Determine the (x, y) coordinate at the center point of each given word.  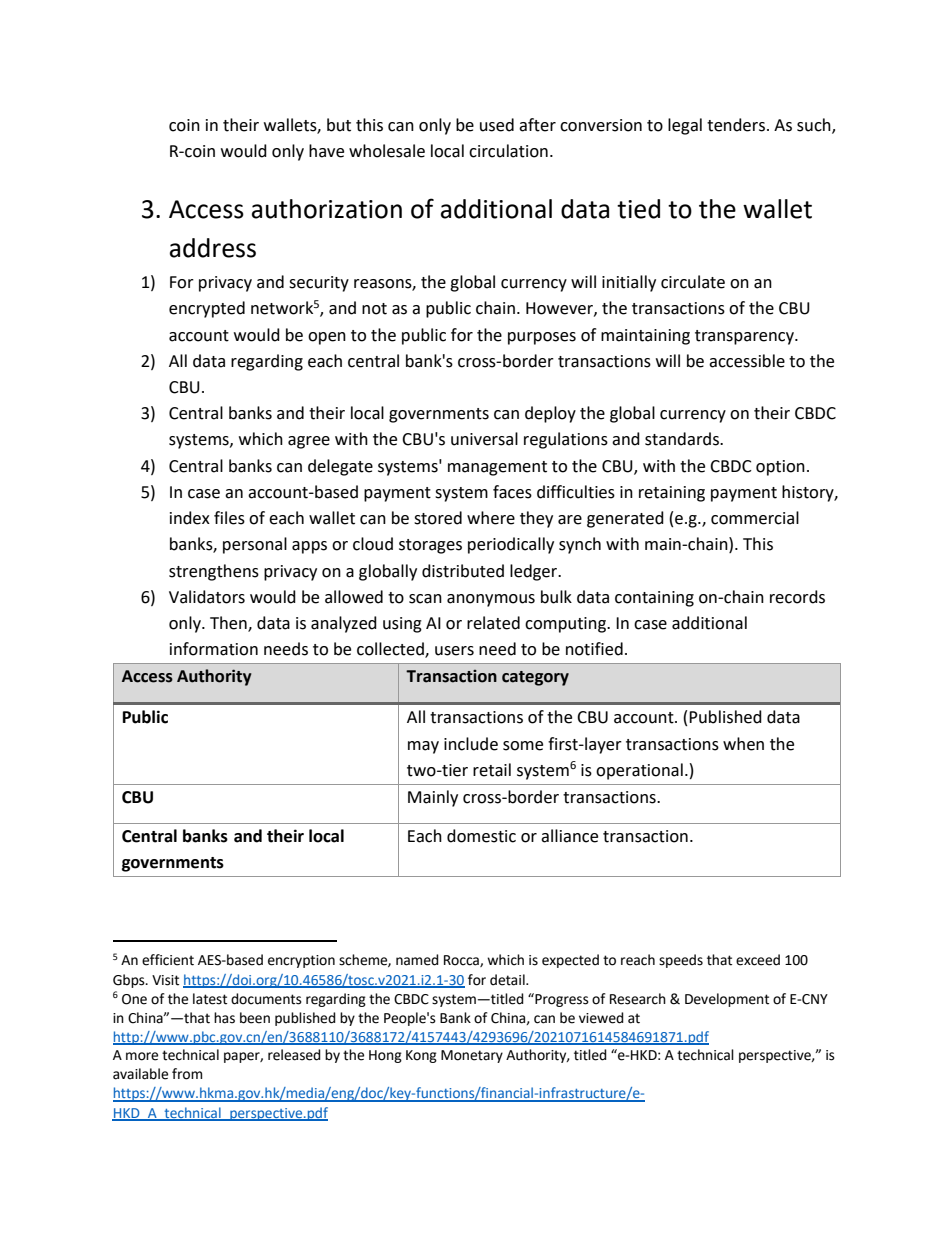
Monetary (472, 1056)
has (224, 1018)
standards (683, 439)
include (471, 744)
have (326, 151)
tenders (736, 125)
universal (484, 439)
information (214, 649)
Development (727, 1000)
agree (309, 442)
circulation (508, 151)
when (743, 744)
